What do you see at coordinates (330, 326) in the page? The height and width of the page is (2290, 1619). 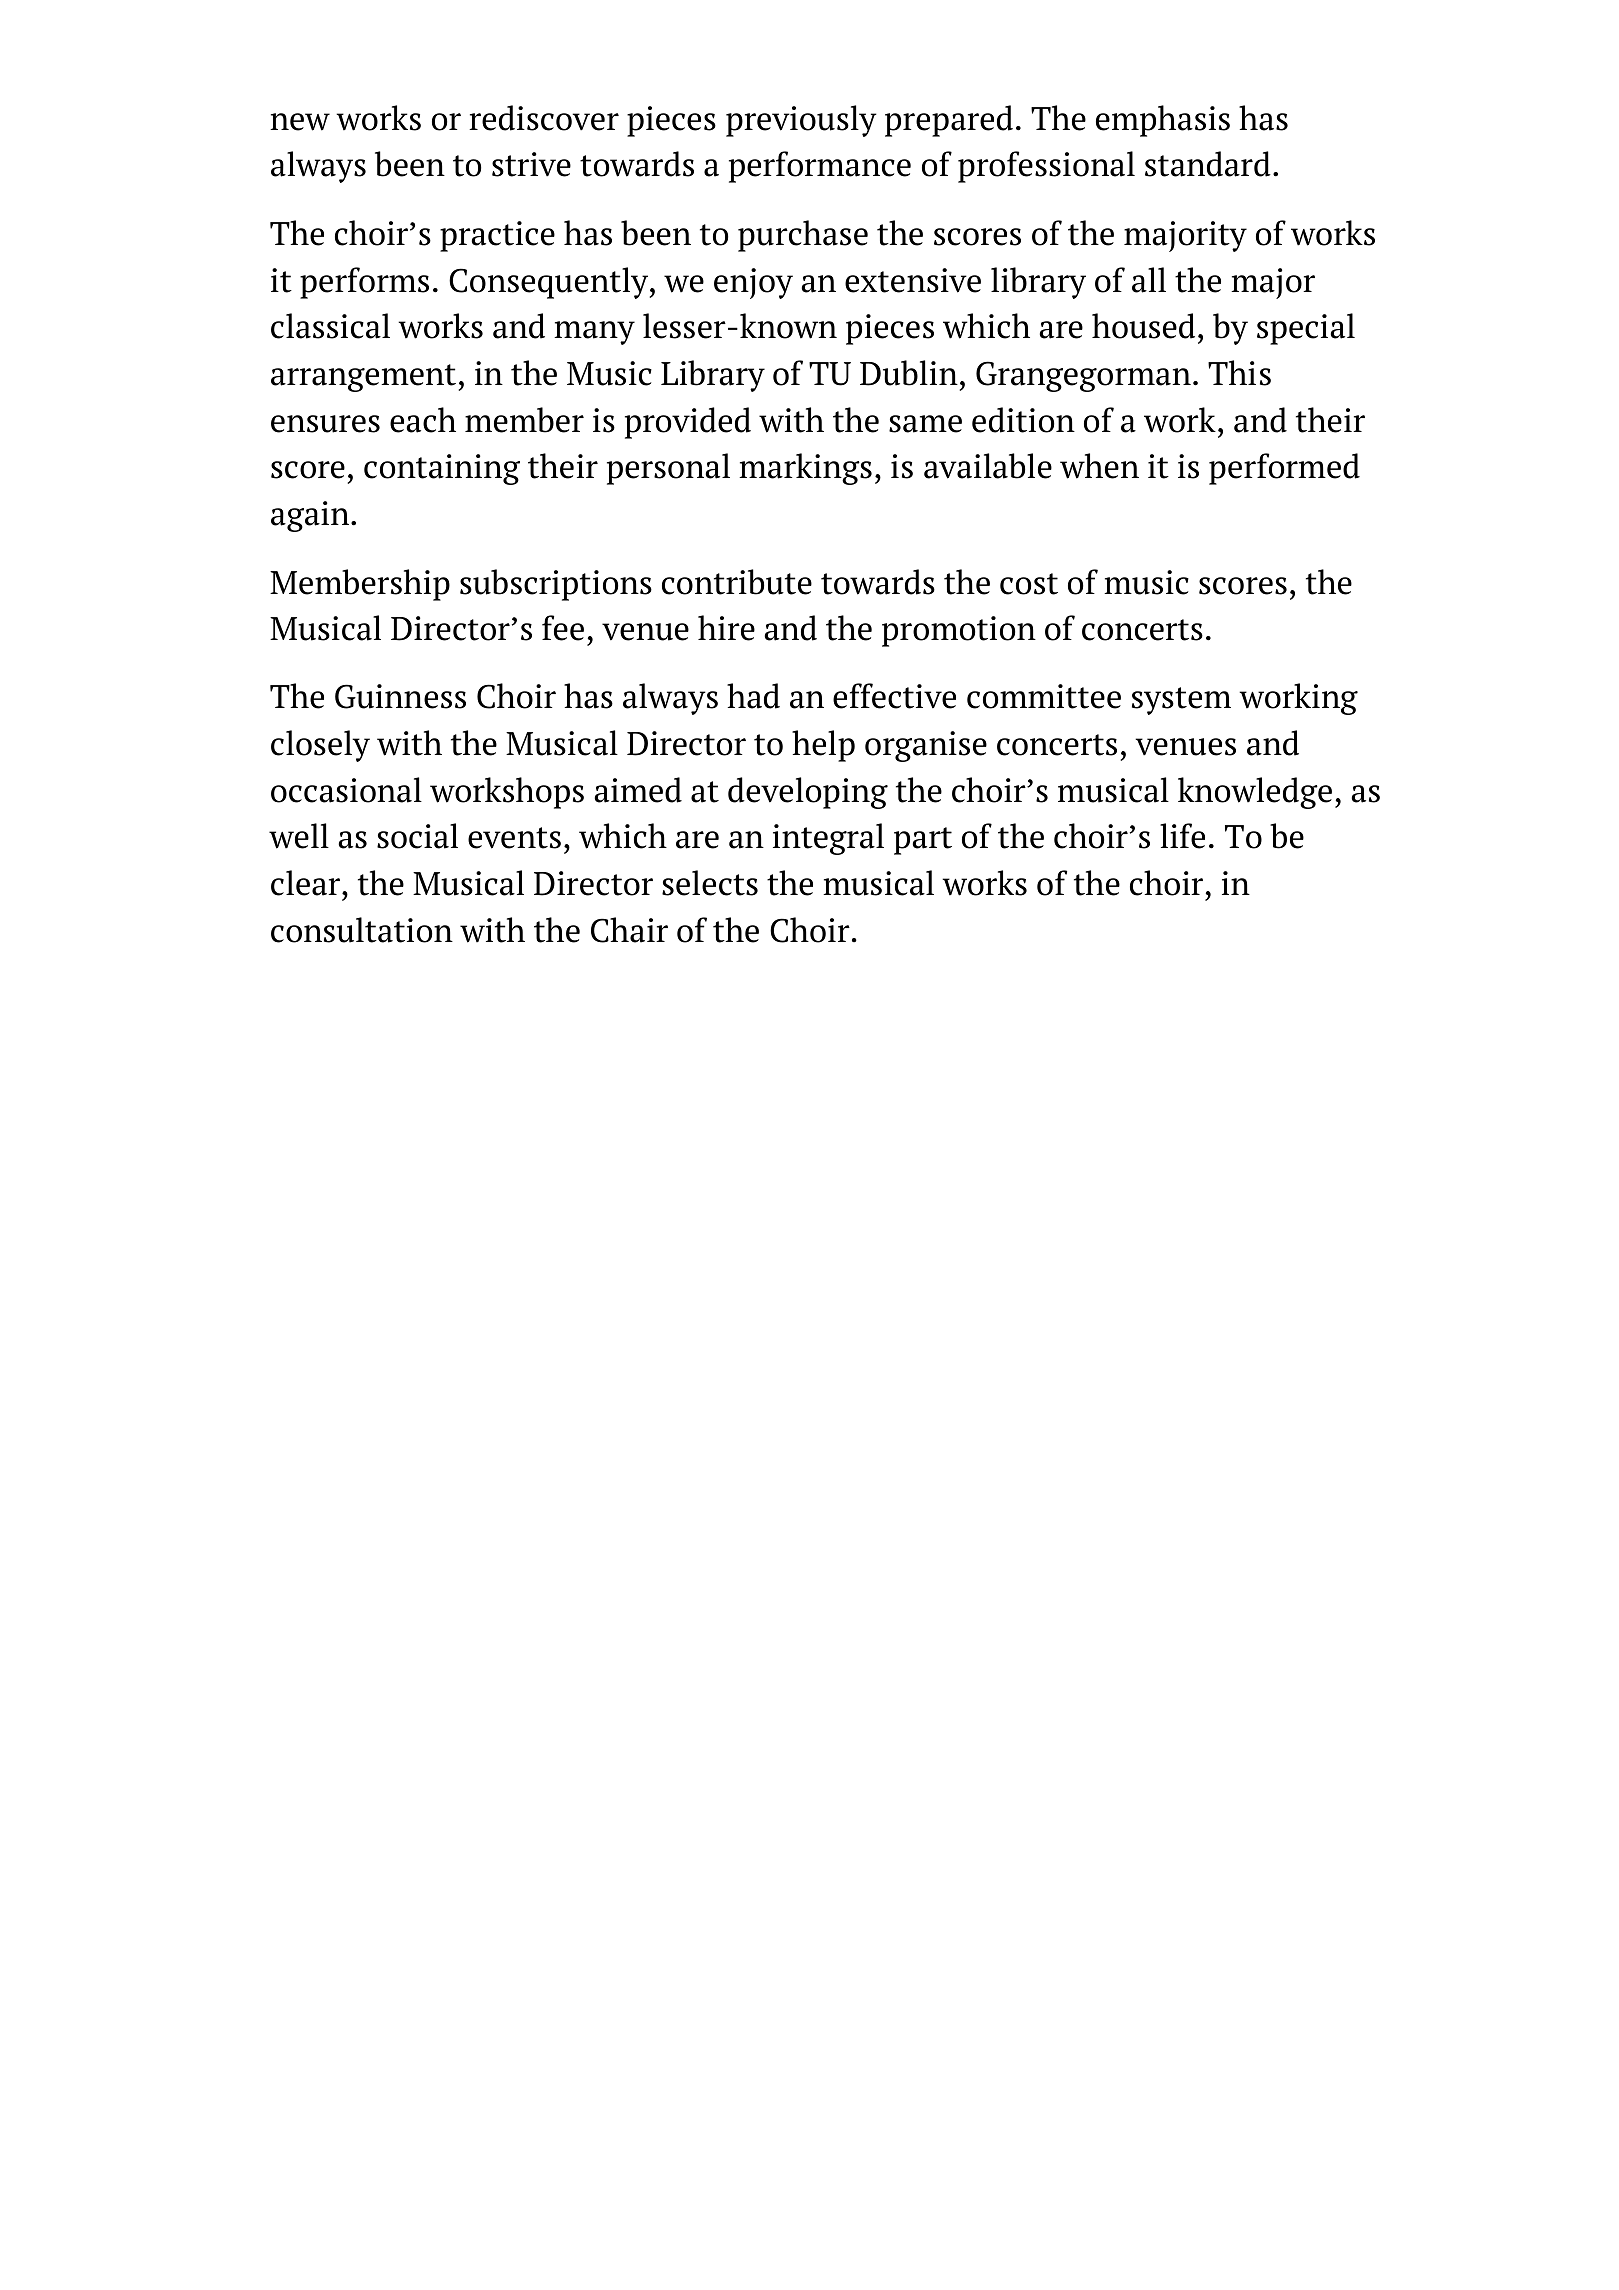 I see `classical` at bounding box center [330, 326].
